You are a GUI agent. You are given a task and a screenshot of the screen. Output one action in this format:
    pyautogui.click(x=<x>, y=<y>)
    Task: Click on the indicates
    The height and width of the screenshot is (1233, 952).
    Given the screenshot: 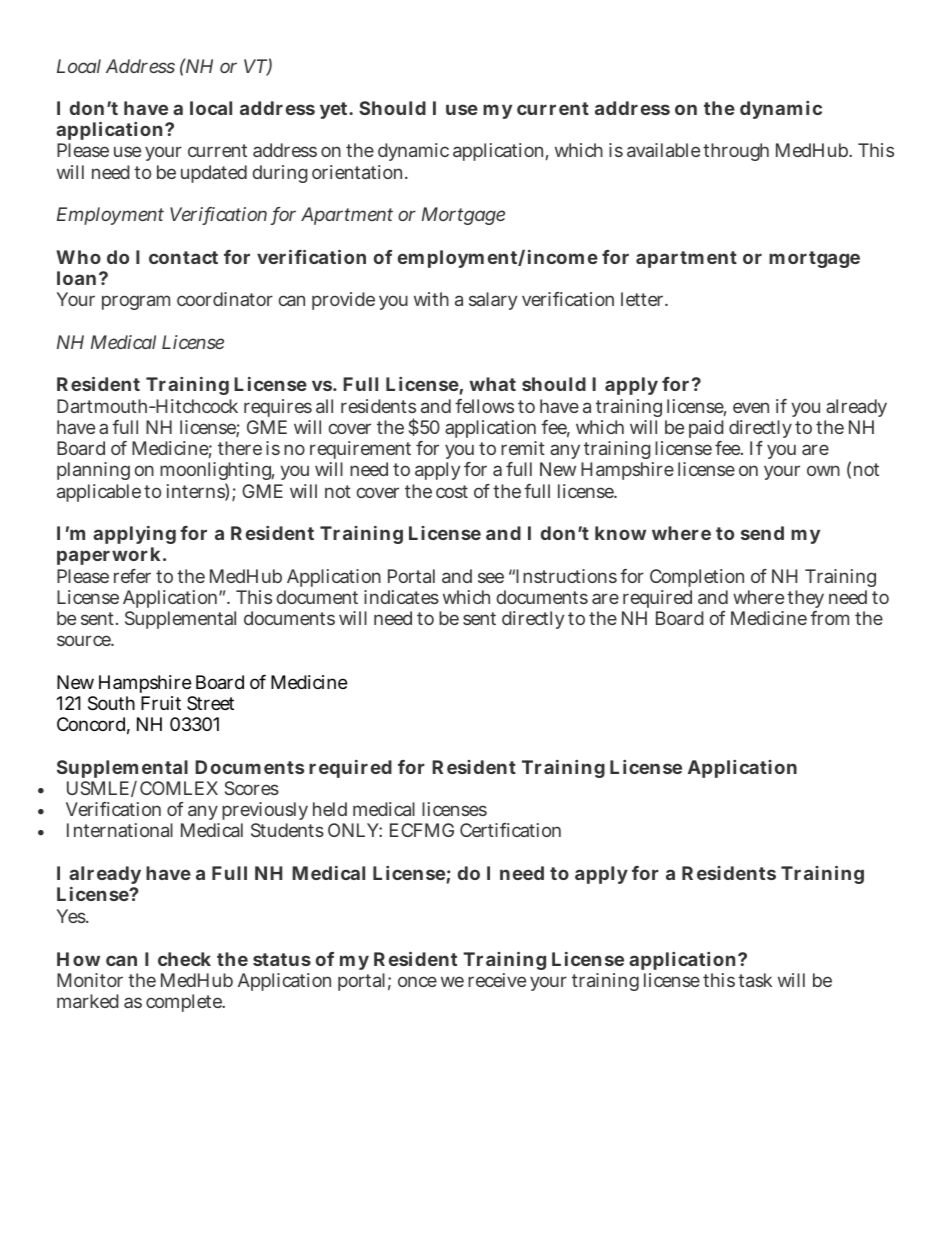 What is the action you would take?
    pyautogui.click(x=401, y=597)
